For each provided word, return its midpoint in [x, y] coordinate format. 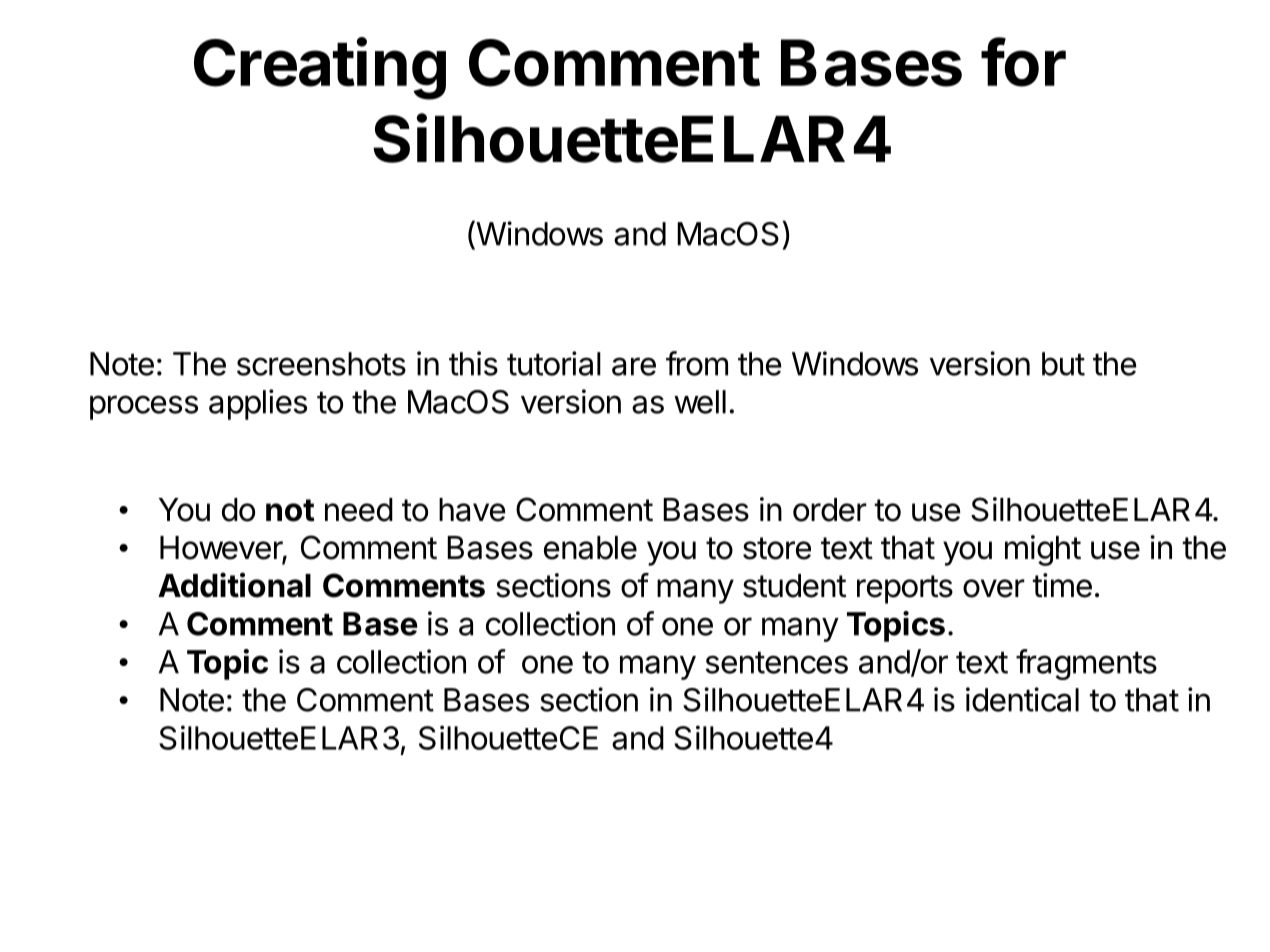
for [1023, 62]
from [697, 363]
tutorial [554, 363]
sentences [777, 662]
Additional [234, 585]
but [1063, 364]
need [359, 510]
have [472, 510]
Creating [320, 68]
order [830, 510]
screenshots [321, 364]
